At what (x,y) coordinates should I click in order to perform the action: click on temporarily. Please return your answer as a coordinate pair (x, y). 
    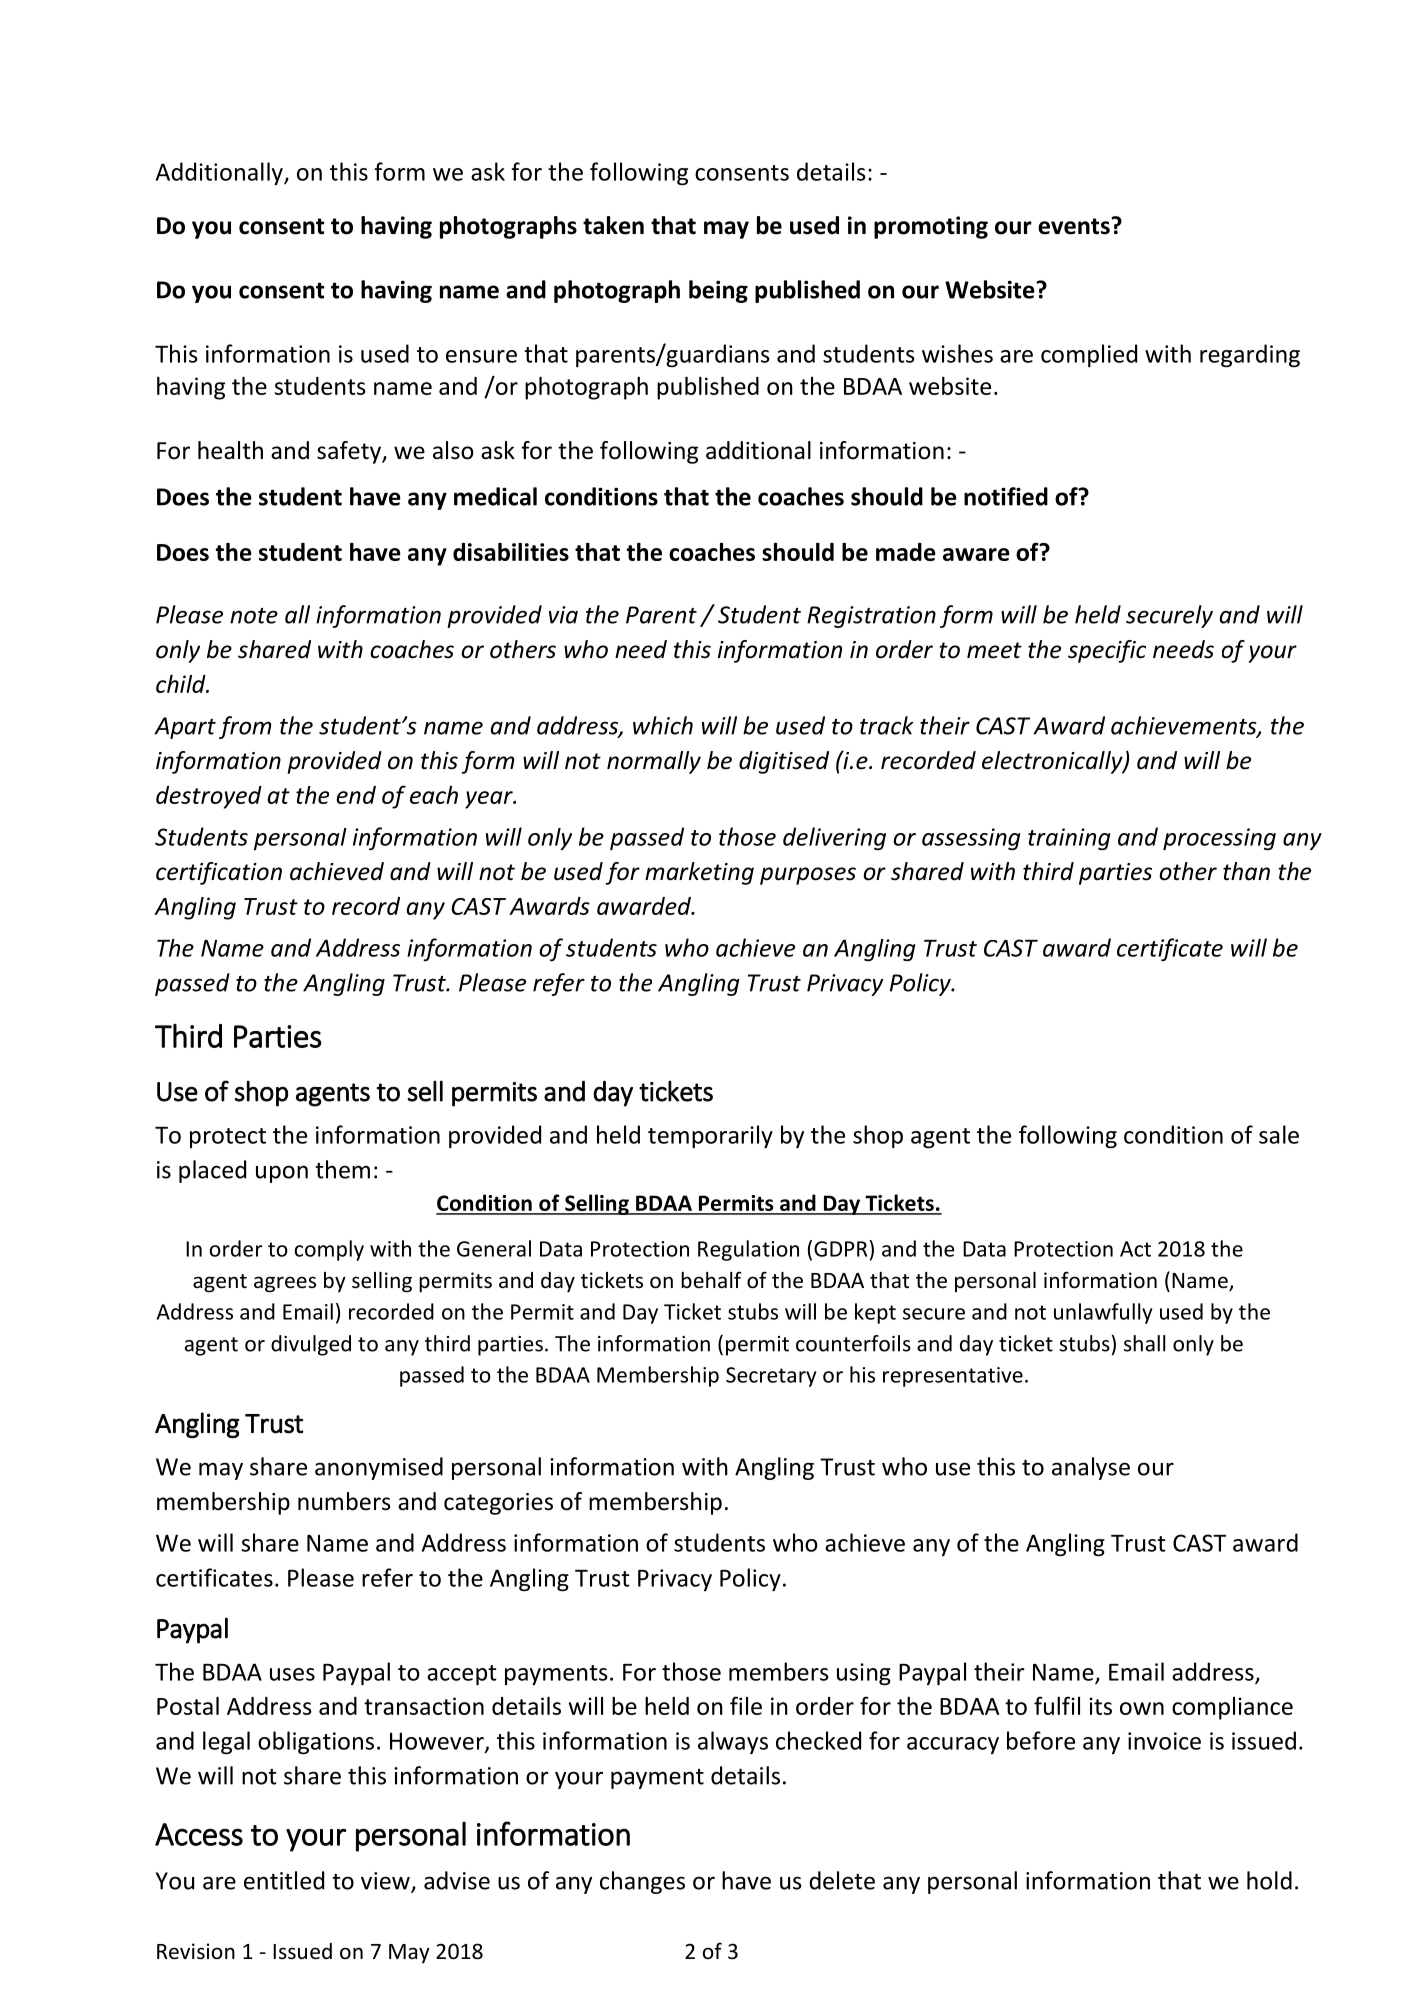
    Looking at the image, I should click on (710, 1136).
